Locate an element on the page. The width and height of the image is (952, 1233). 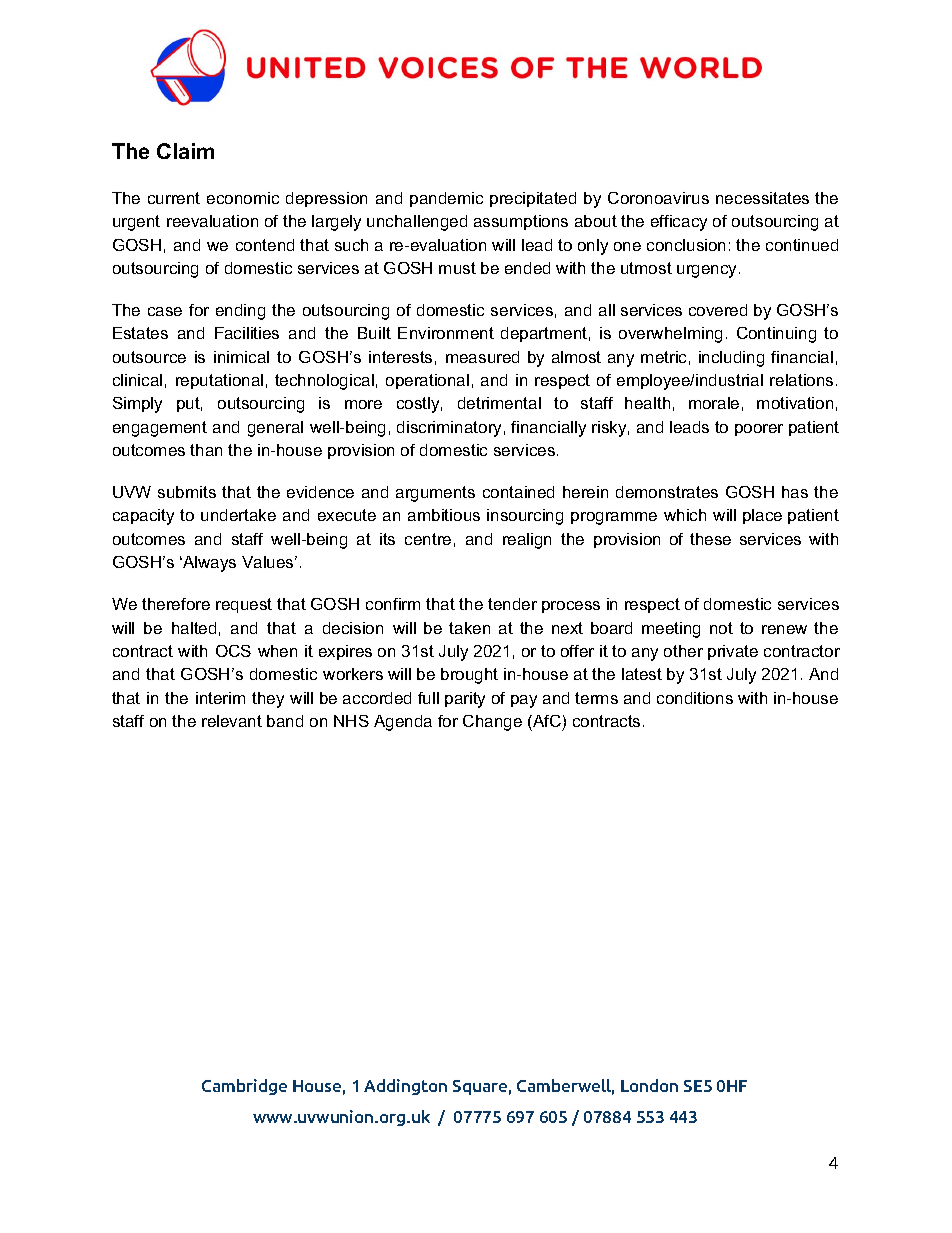
London is located at coordinates (649, 1085).
